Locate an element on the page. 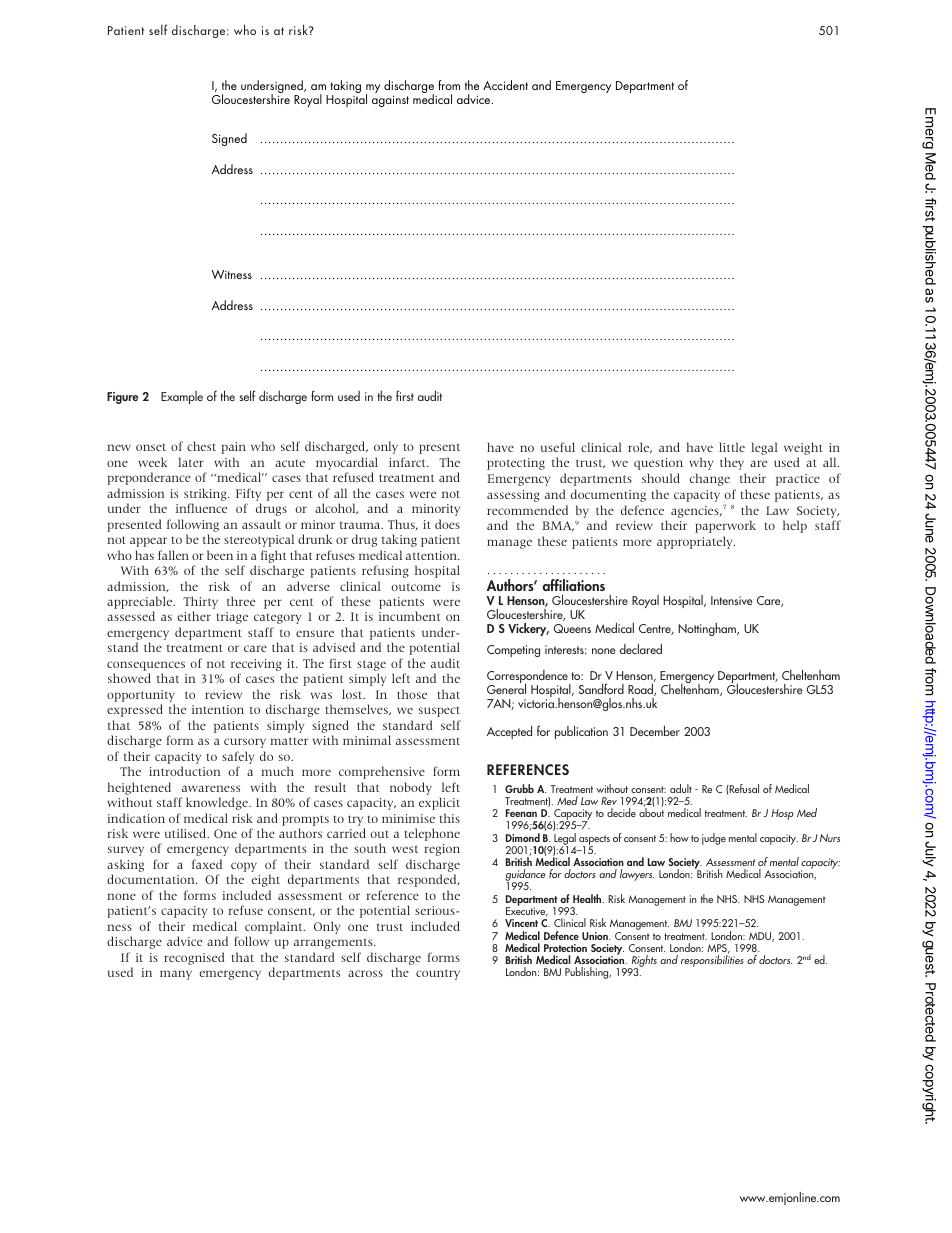  suspect is located at coordinates (439, 712).
